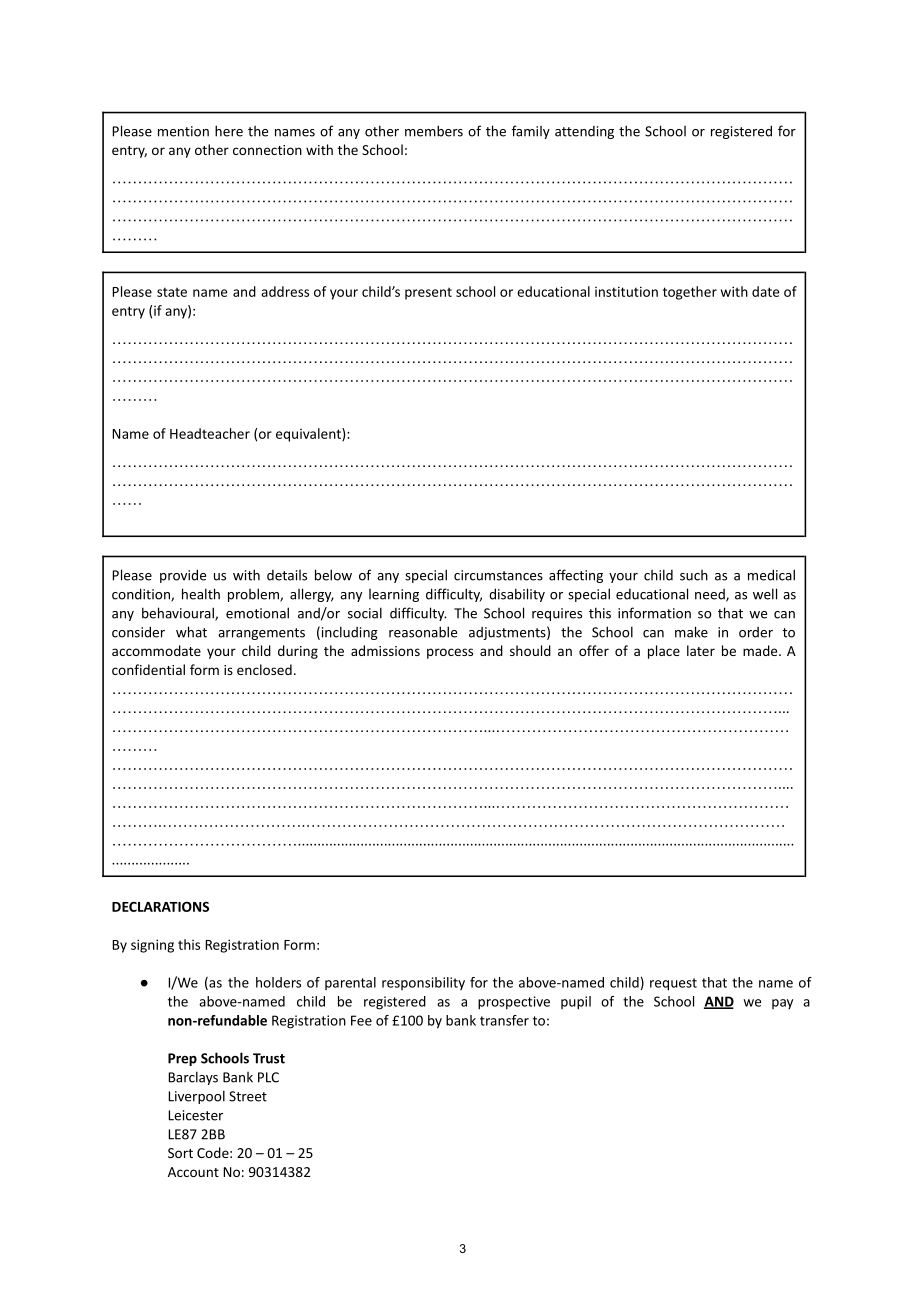 The width and height of the image is (924, 1307). Describe the element at coordinates (229, 131) in the image. I see `here` at that location.
